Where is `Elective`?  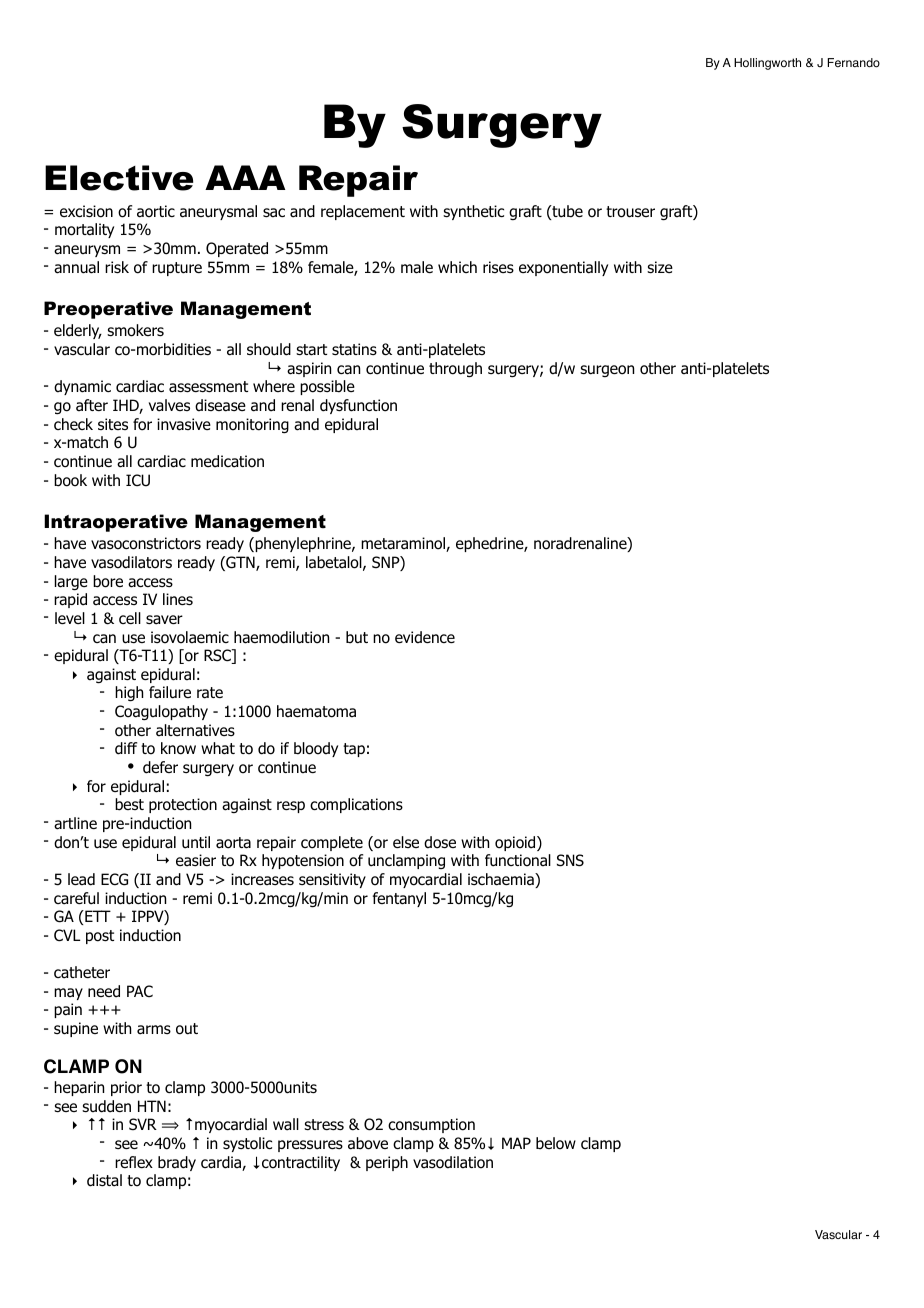 Elective is located at coordinates (119, 178).
